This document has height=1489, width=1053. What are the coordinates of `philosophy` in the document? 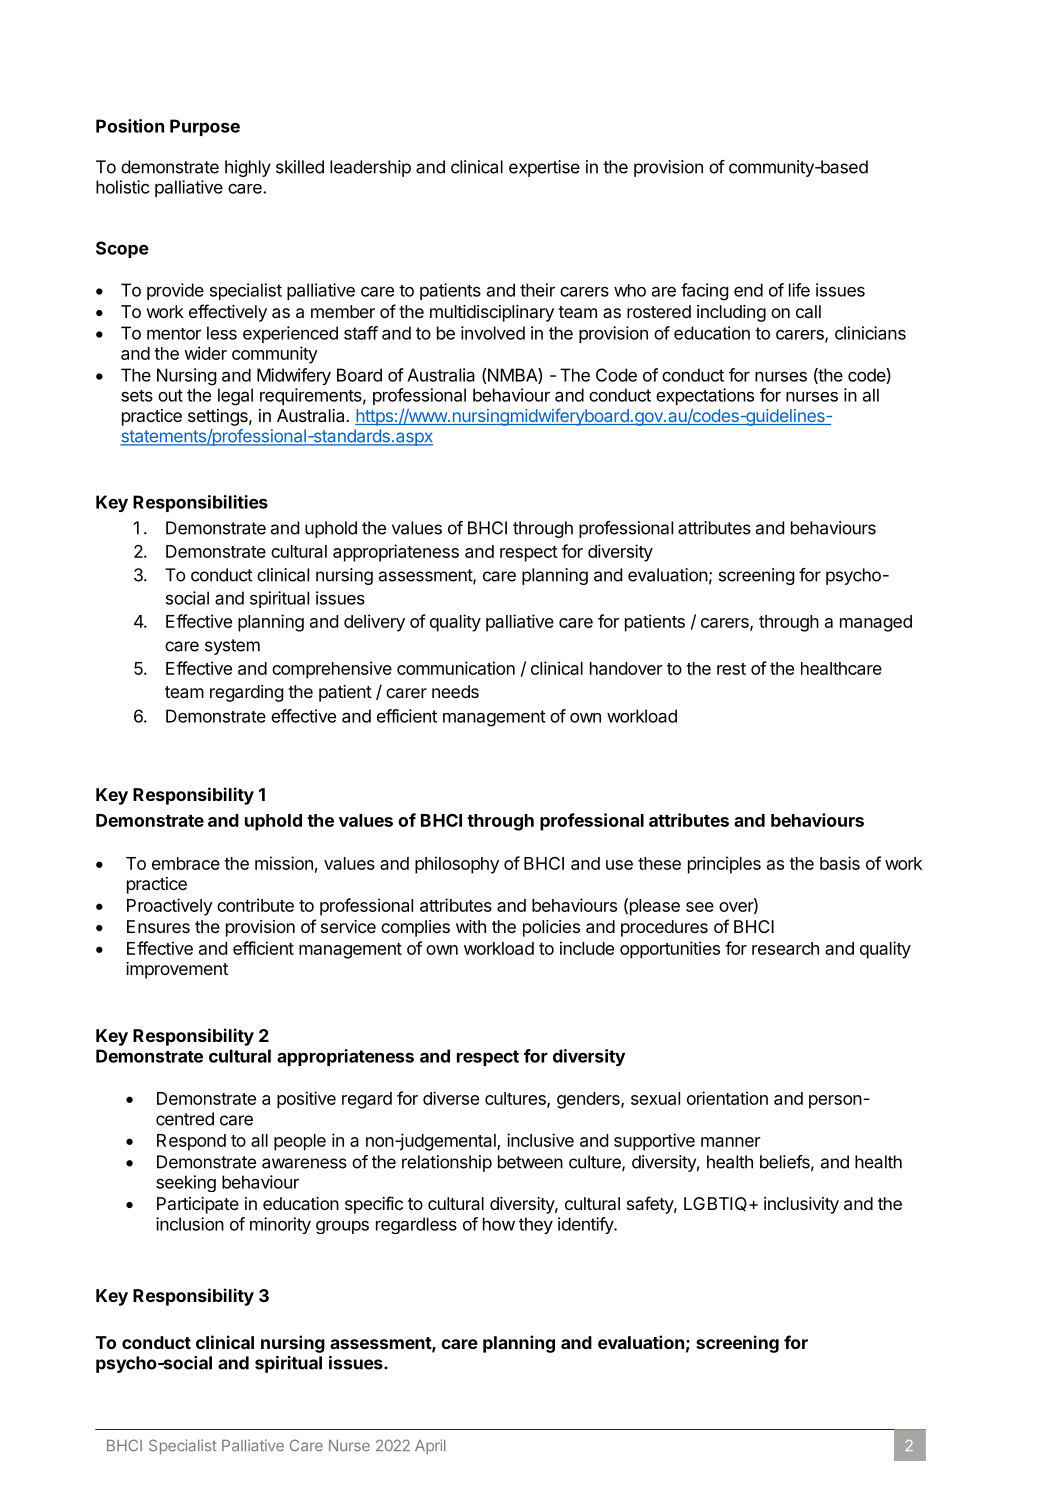 It's located at (457, 865).
